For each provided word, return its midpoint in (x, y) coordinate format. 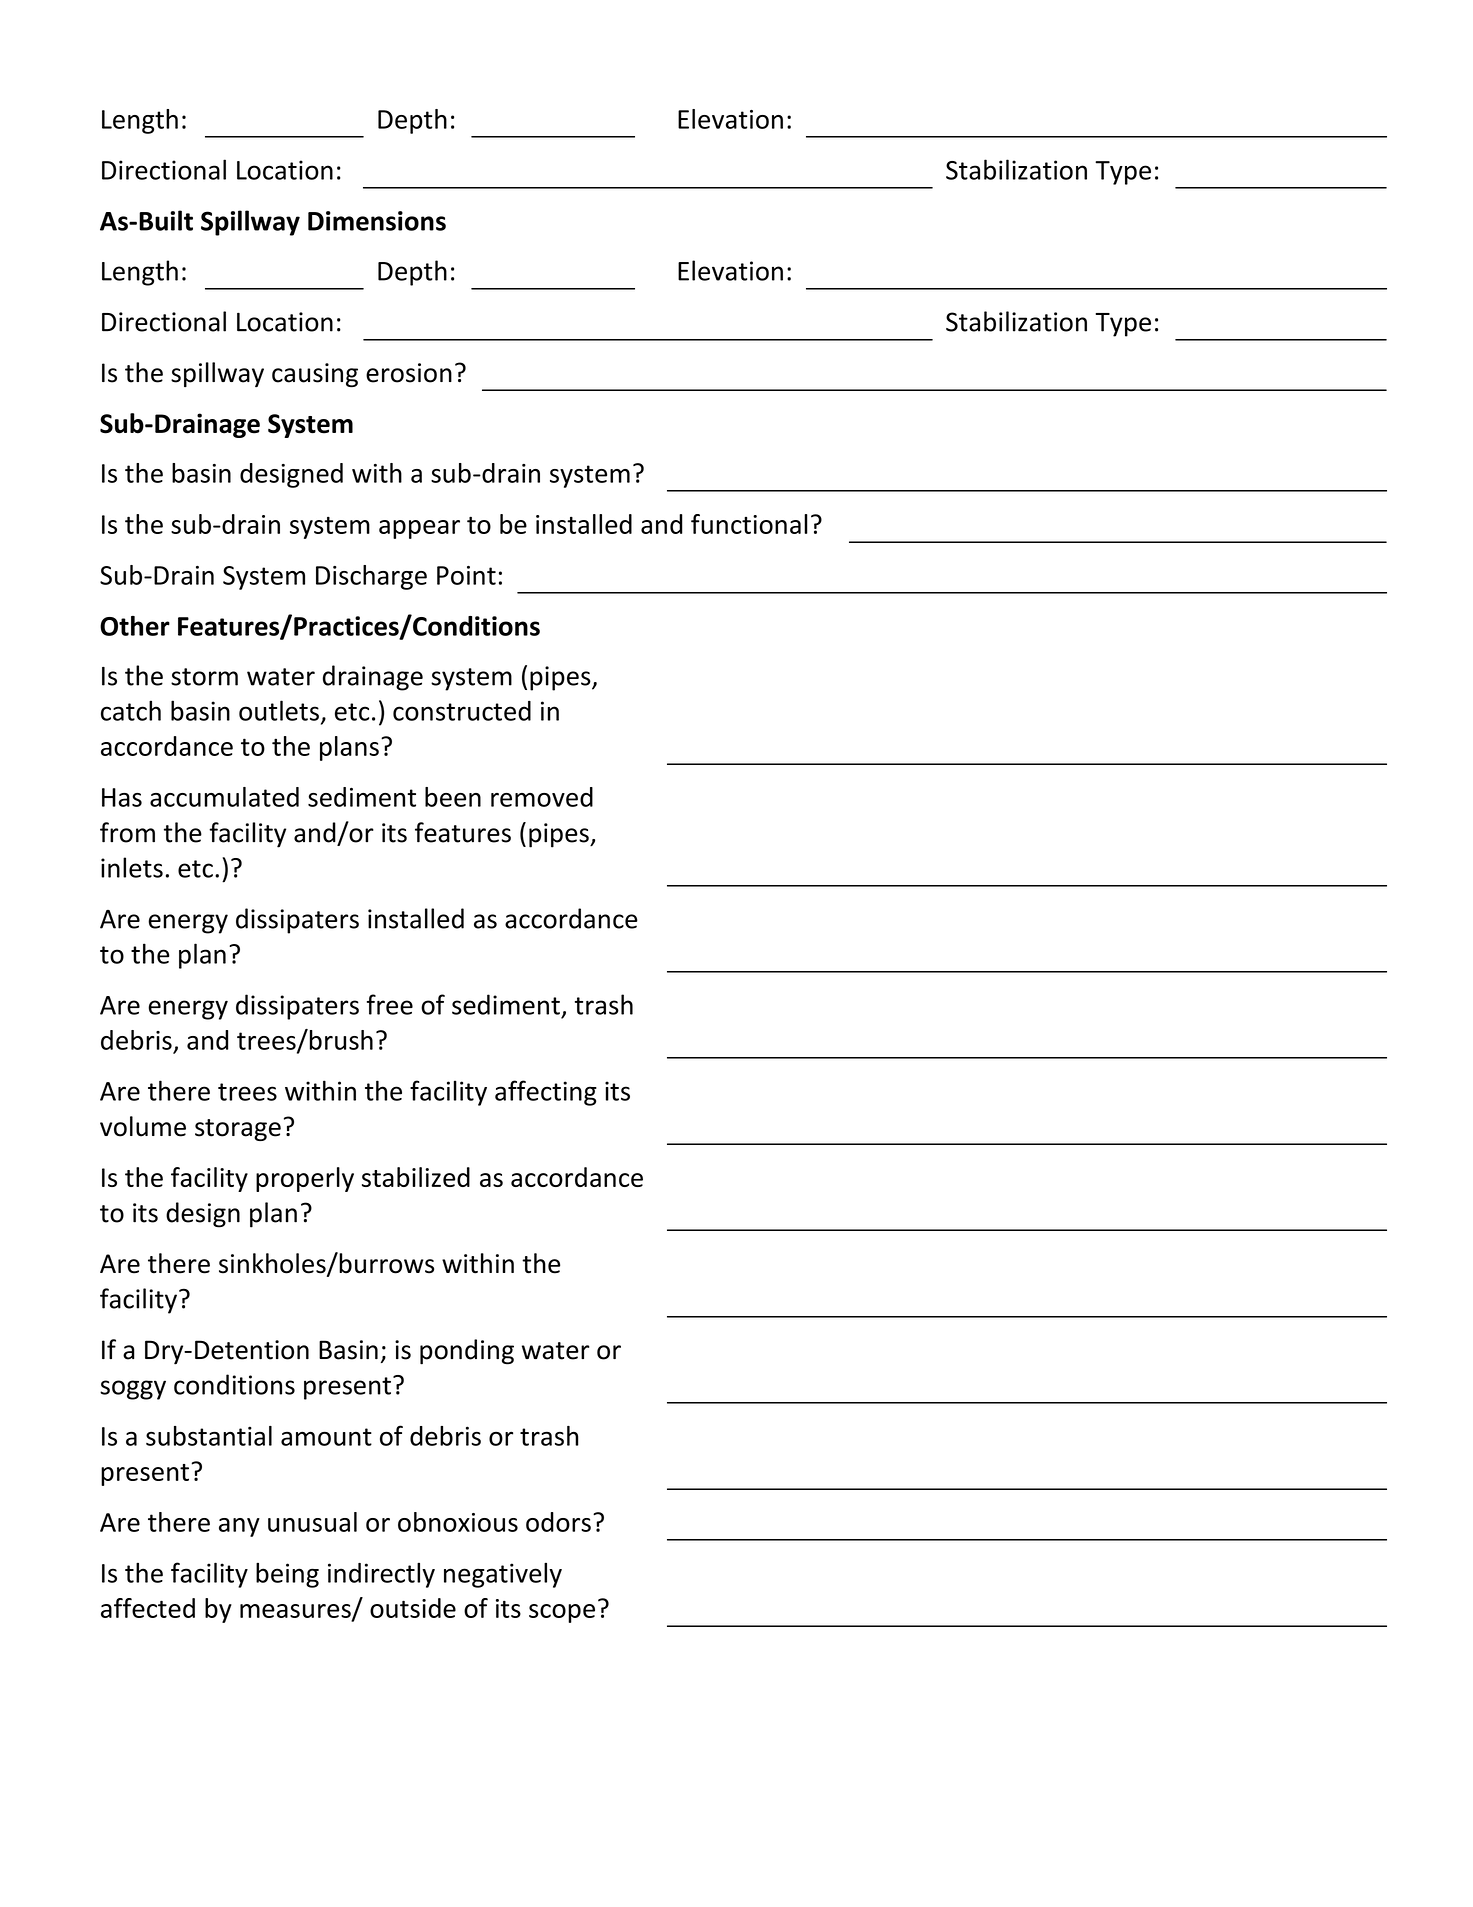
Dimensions (377, 221)
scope (562, 1613)
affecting (546, 1093)
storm (204, 677)
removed (542, 797)
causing (315, 375)
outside (413, 1608)
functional (749, 524)
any (239, 1527)
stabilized (416, 1177)
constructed (462, 711)
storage (238, 1130)
